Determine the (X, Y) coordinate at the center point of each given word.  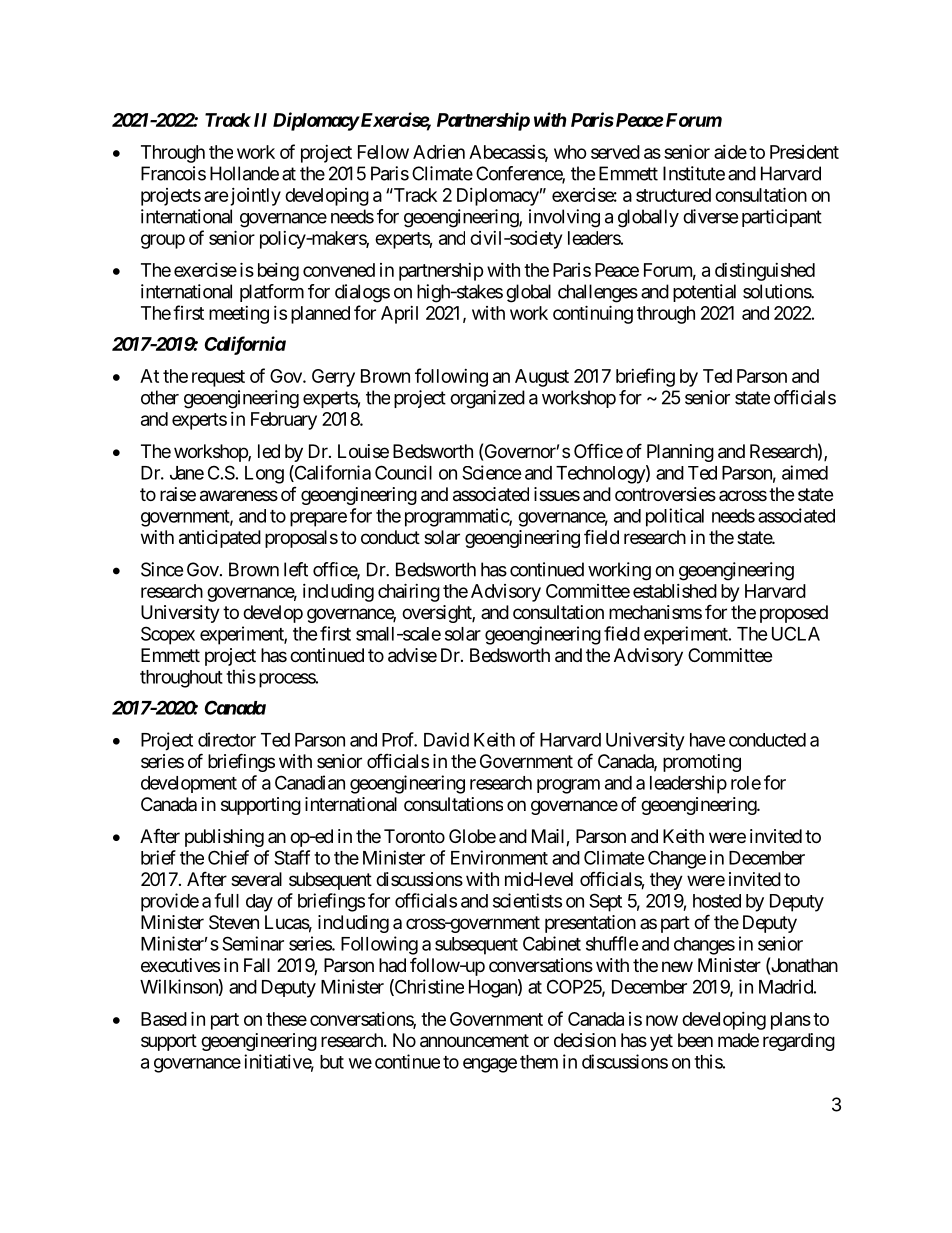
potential (704, 293)
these (286, 1019)
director (227, 739)
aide (730, 152)
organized (487, 399)
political (675, 517)
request (218, 378)
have (707, 740)
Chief (228, 857)
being (278, 272)
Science (492, 472)
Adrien (439, 152)
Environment (499, 857)
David (446, 739)
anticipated (220, 539)
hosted (717, 901)
